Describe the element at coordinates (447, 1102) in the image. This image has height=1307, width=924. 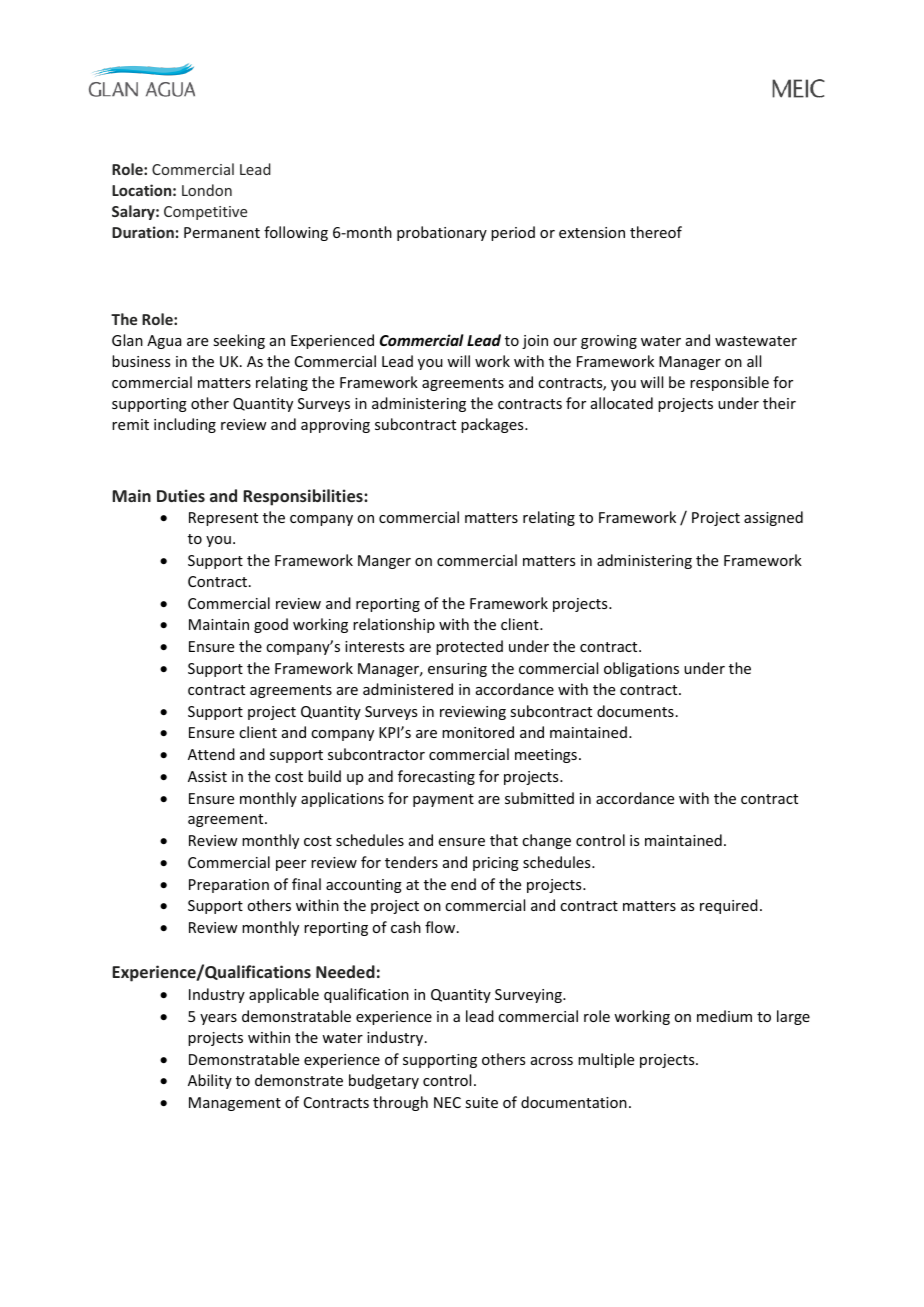
I see `NEC` at that location.
